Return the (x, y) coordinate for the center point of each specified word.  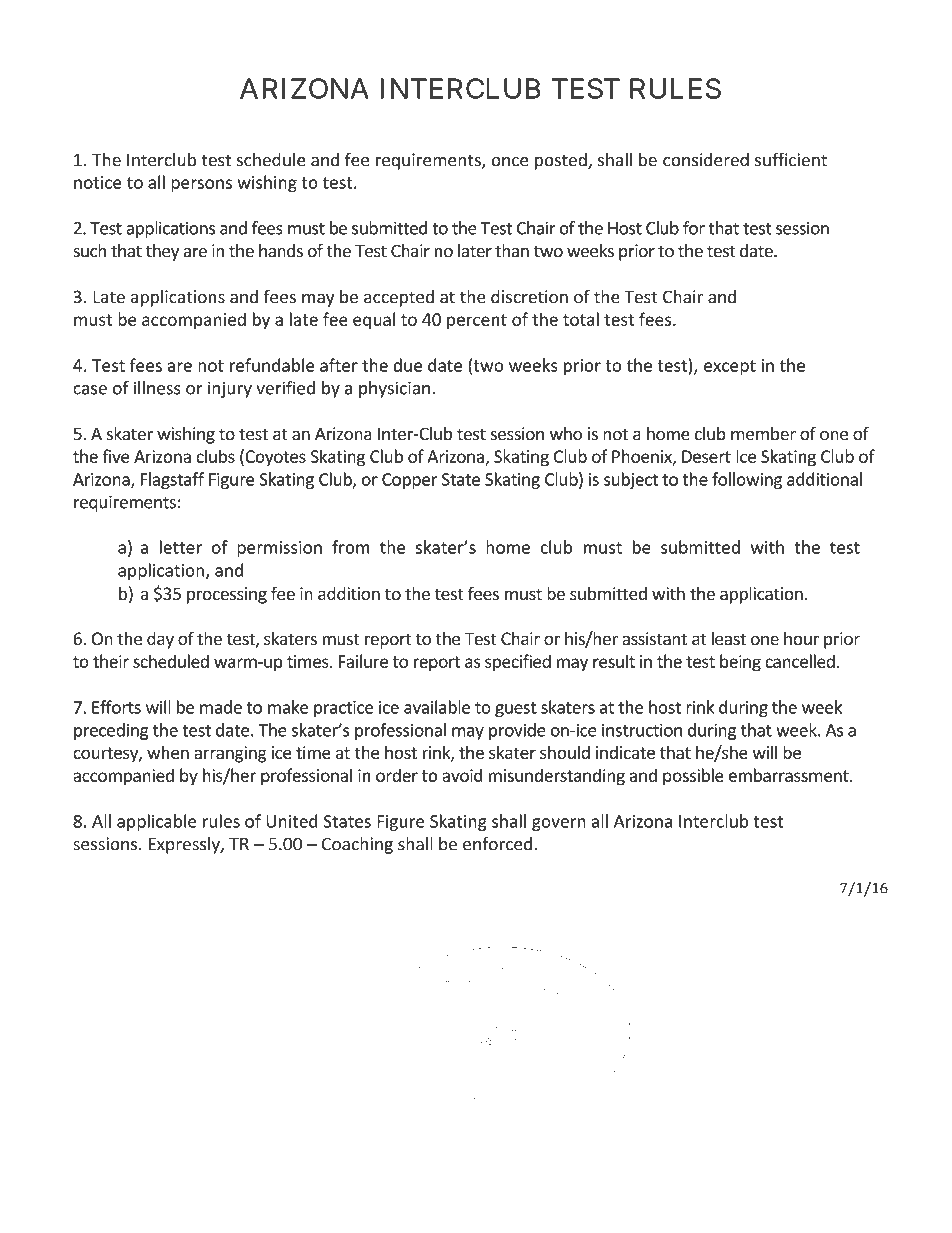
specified (518, 662)
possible (693, 777)
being (740, 663)
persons (201, 185)
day (160, 640)
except (730, 367)
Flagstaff (172, 480)
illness (157, 388)
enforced (497, 844)
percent (477, 321)
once (510, 162)
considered (706, 160)
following (747, 480)
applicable (157, 822)
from (351, 547)
